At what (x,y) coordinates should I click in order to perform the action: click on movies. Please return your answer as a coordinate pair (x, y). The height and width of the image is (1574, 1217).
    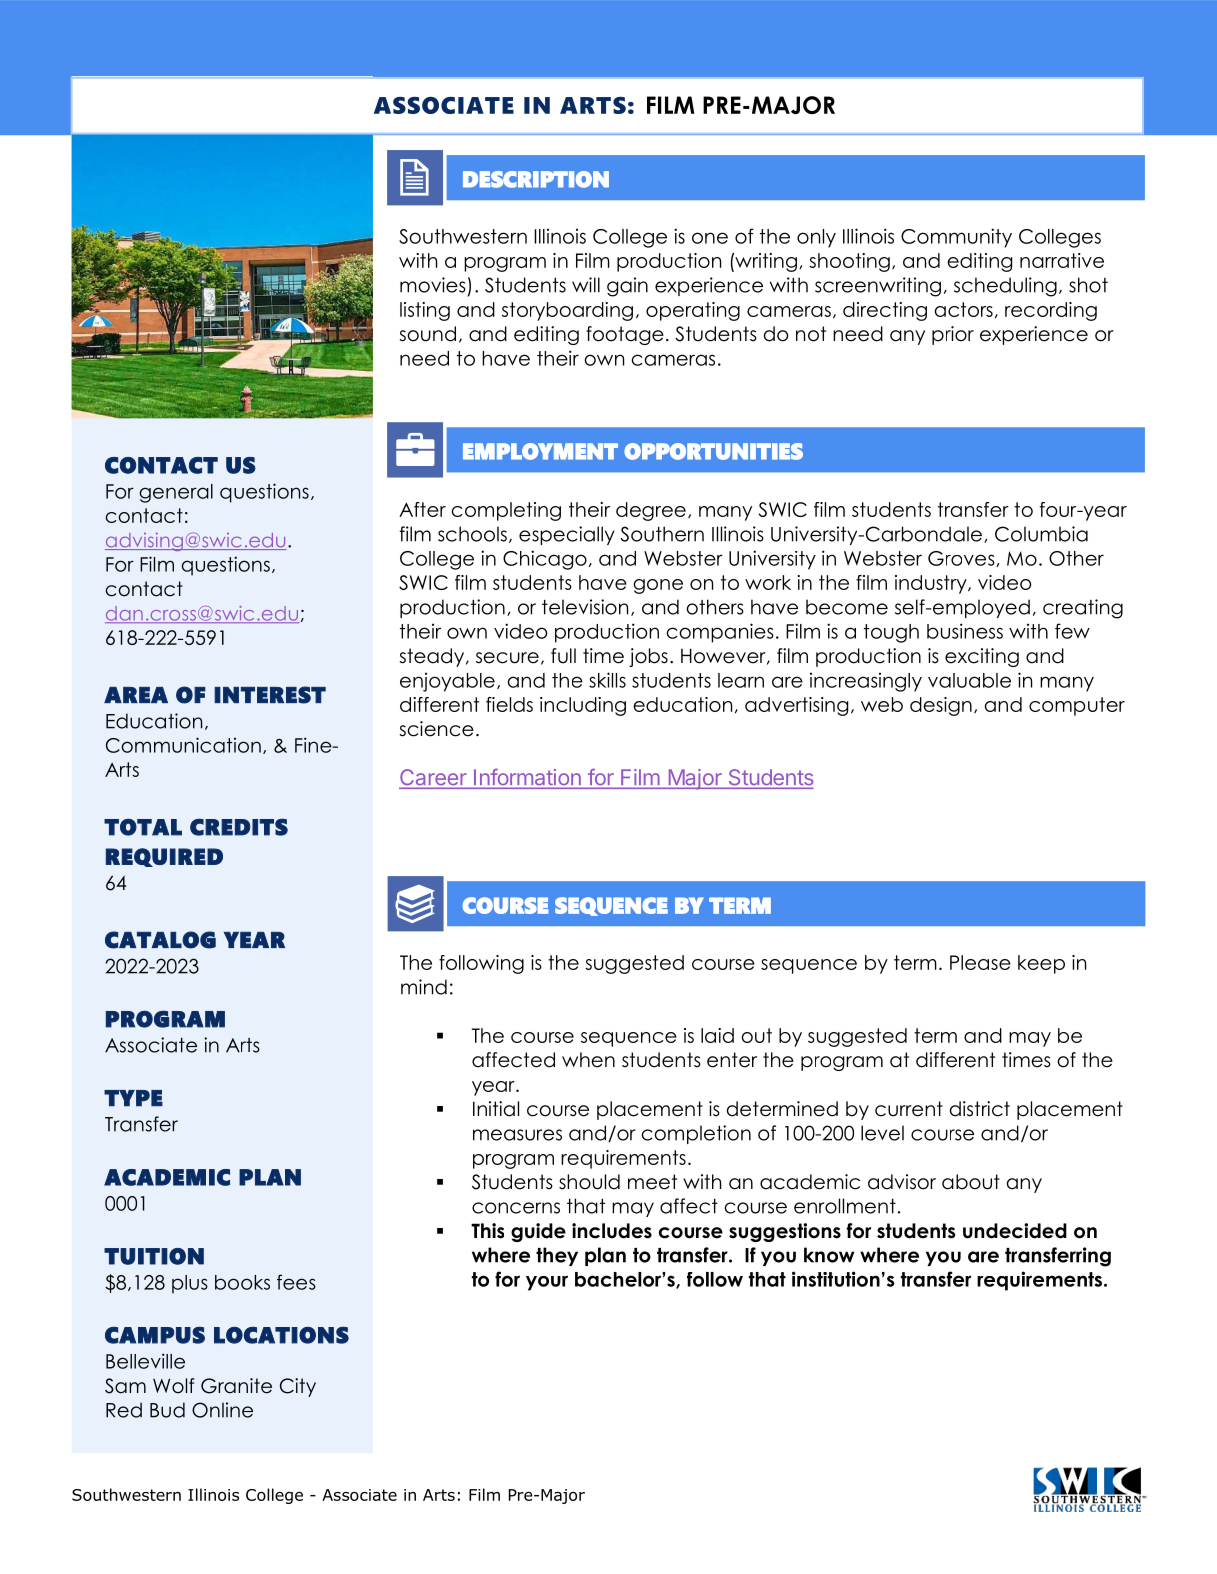
    Looking at the image, I should click on (433, 285).
